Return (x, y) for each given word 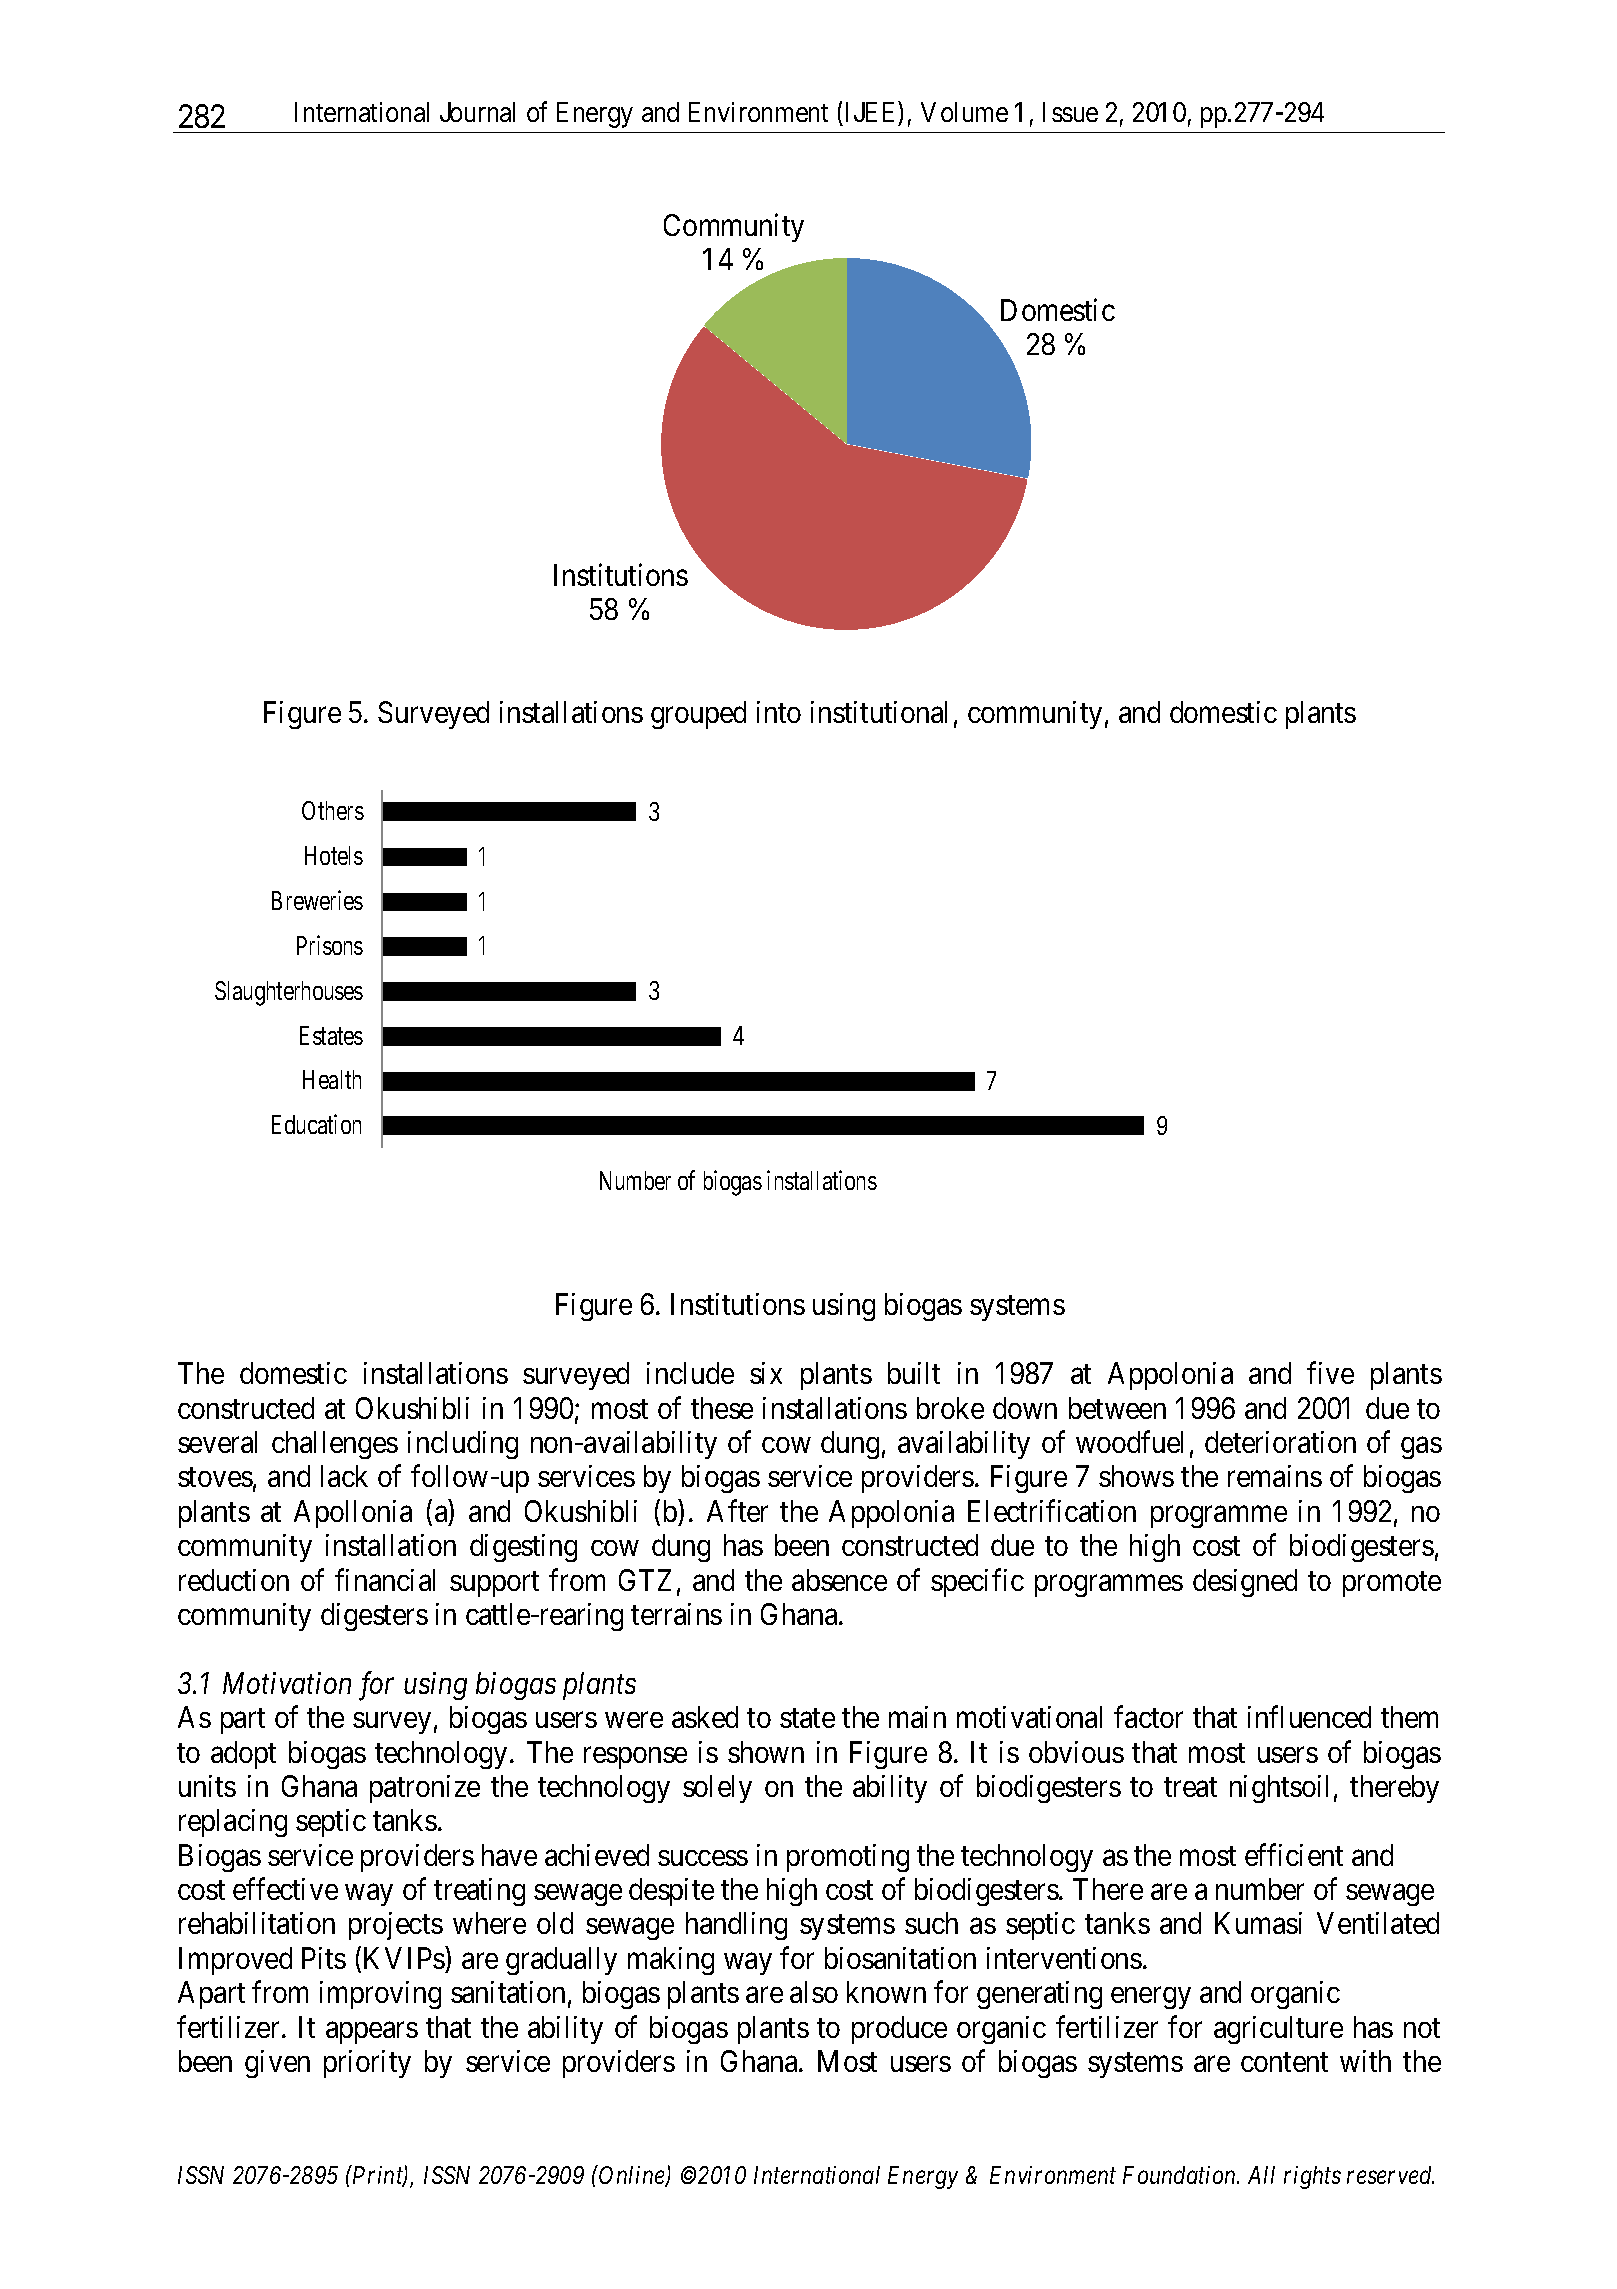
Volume (964, 112)
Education (316, 1124)
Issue (1070, 112)
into (779, 712)
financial (385, 1579)
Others (333, 810)
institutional (879, 712)
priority (367, 2064)
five (1330, 1373)
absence (839, 1580)
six (766, 1373)
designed (1245, 1583)
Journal (477, 112)
